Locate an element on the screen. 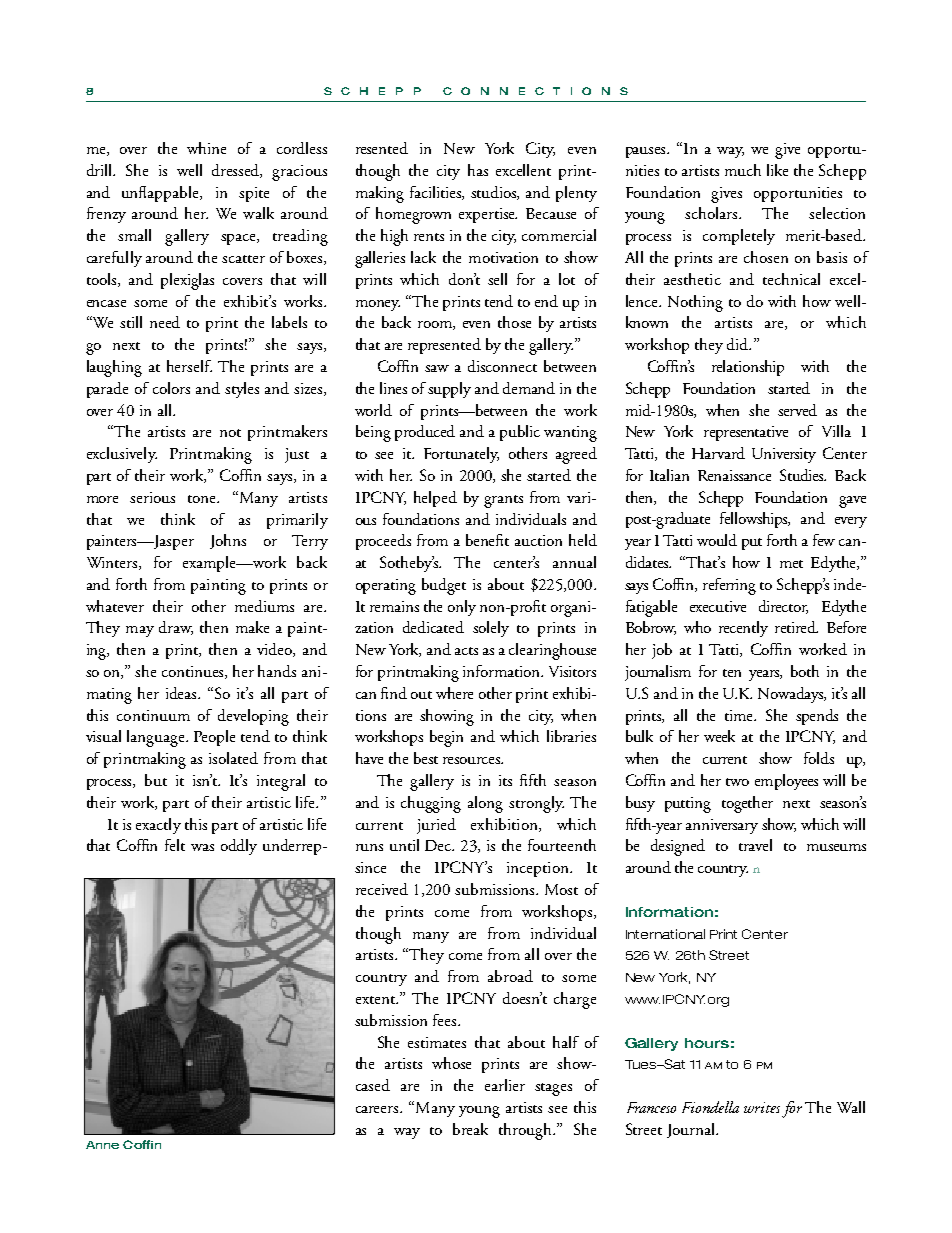 This screenshot has height=1233, width=952. colors is located at coordinates (171, 388).
